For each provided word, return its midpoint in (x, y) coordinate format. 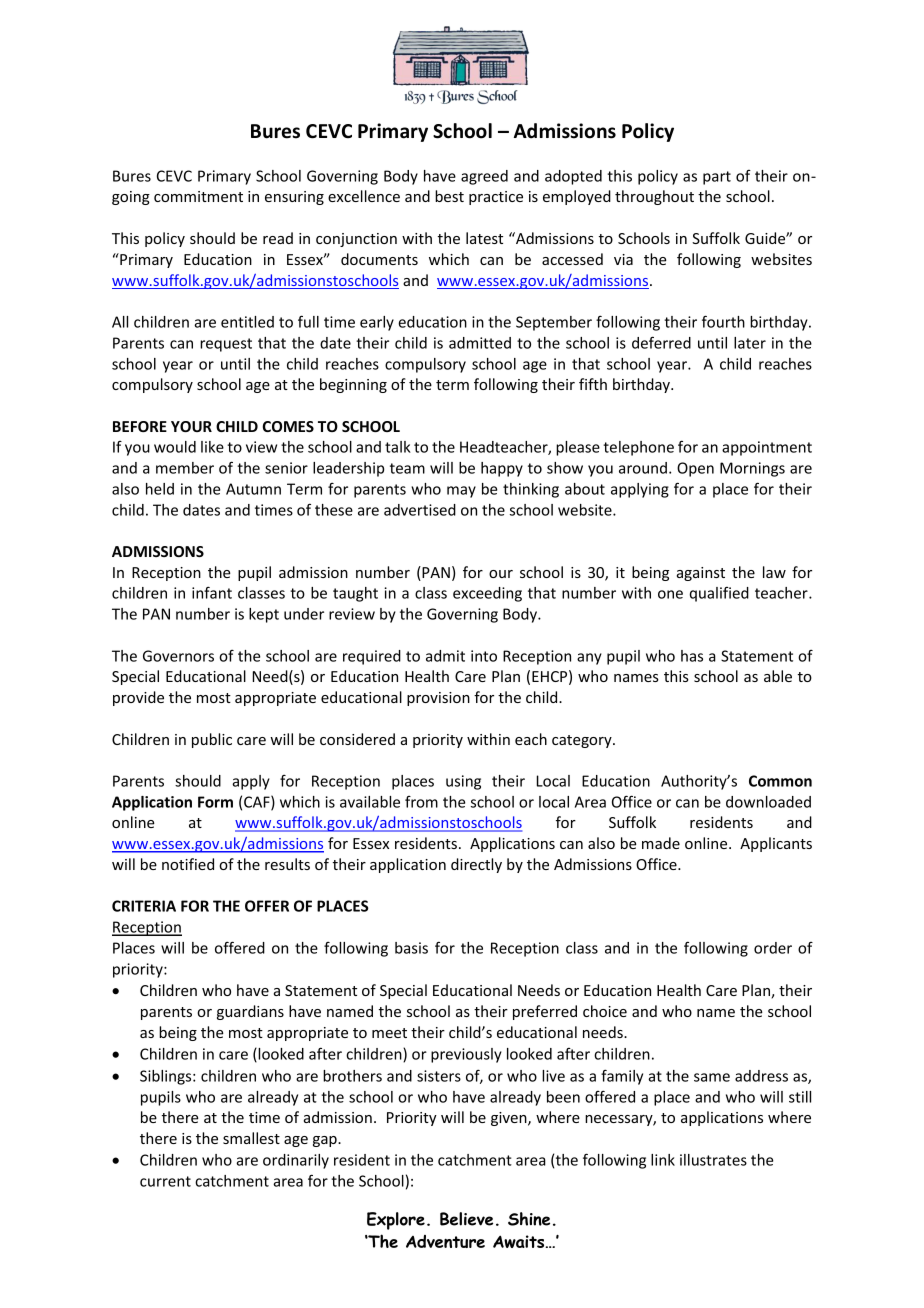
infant (212, 592)
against (701, 574)
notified (188, 864)
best (449, 196)
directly (476, 865)
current (165, 1181)
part (717, 178)
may (461, 492)
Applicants (776, 844)
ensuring (294, 198)
